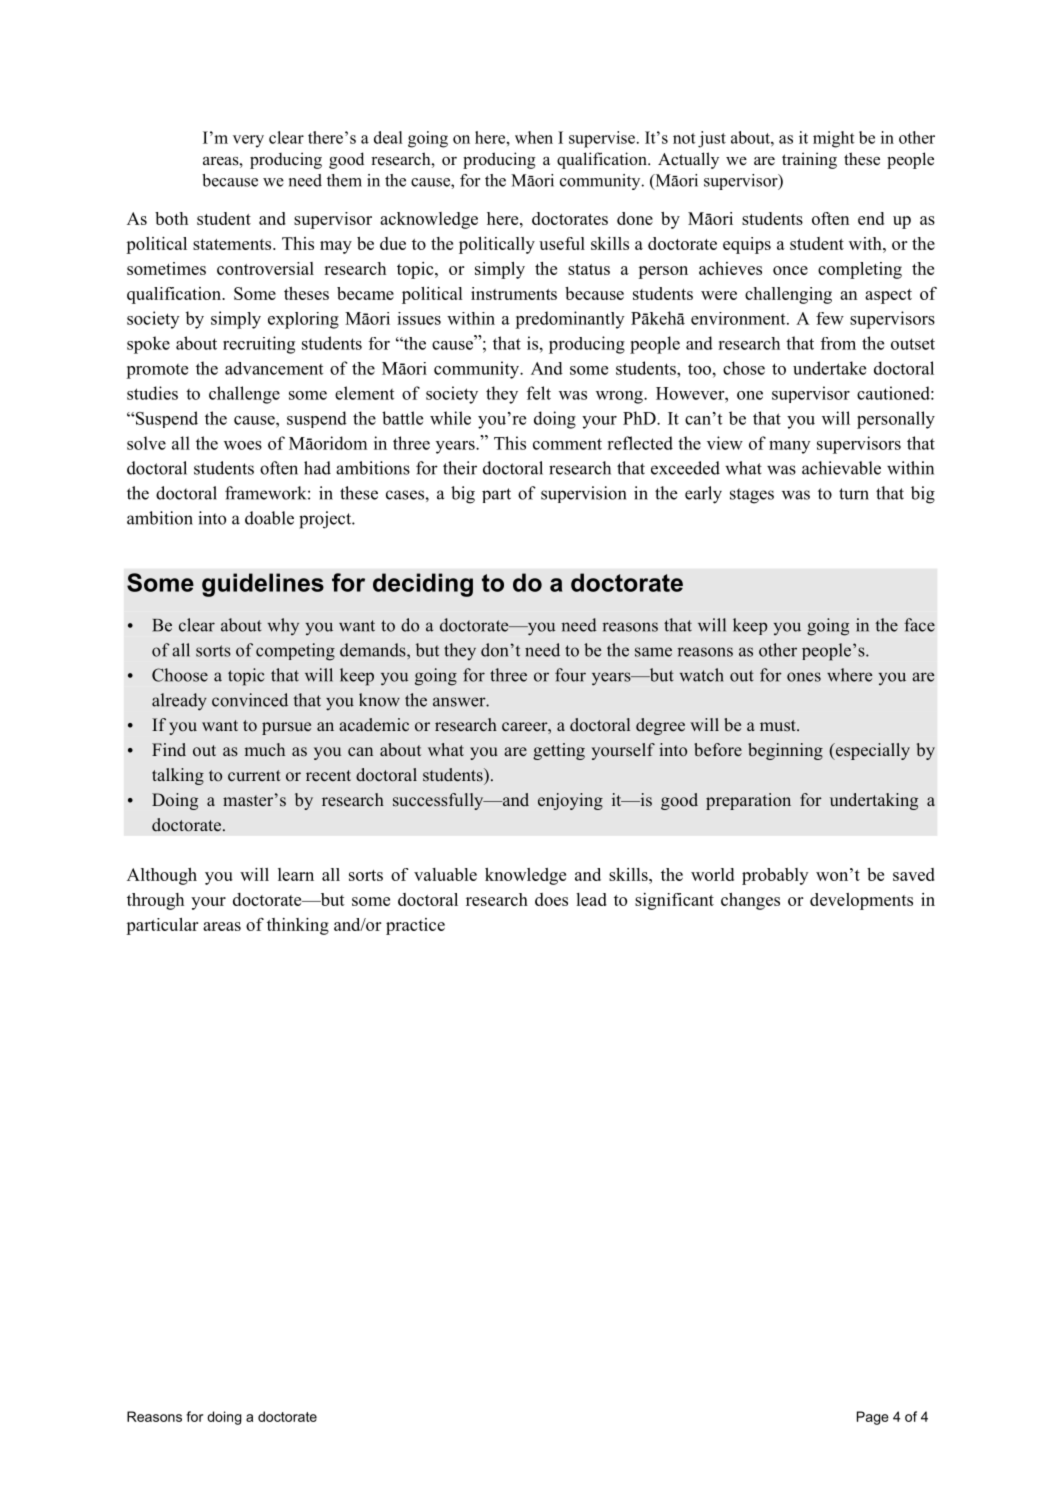  Describe the element at coordinates (551, 899) in the screenshot. I see `does` at that location.
